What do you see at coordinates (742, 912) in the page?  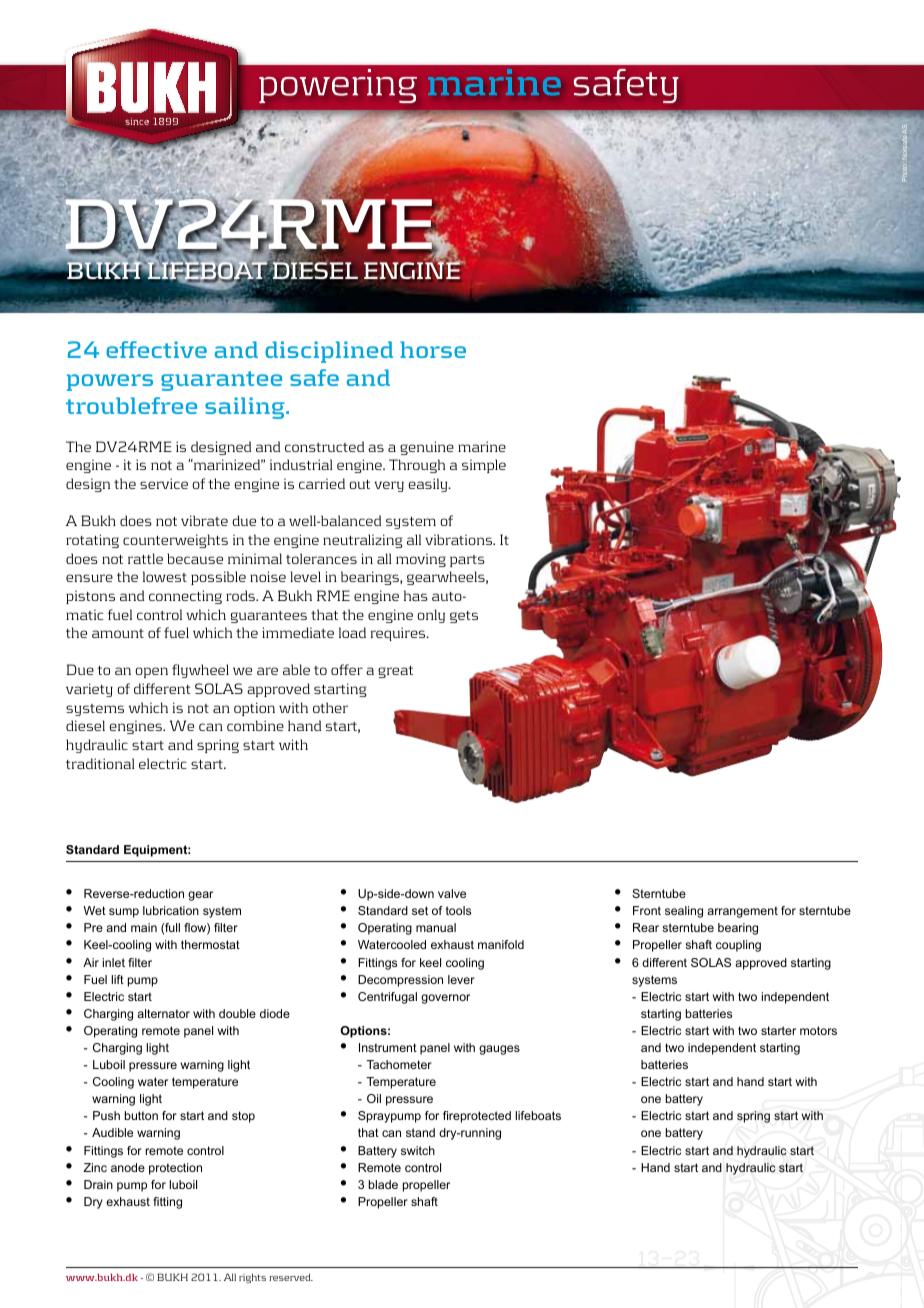 I see `arrangement` at bounding box center [742, 912].
